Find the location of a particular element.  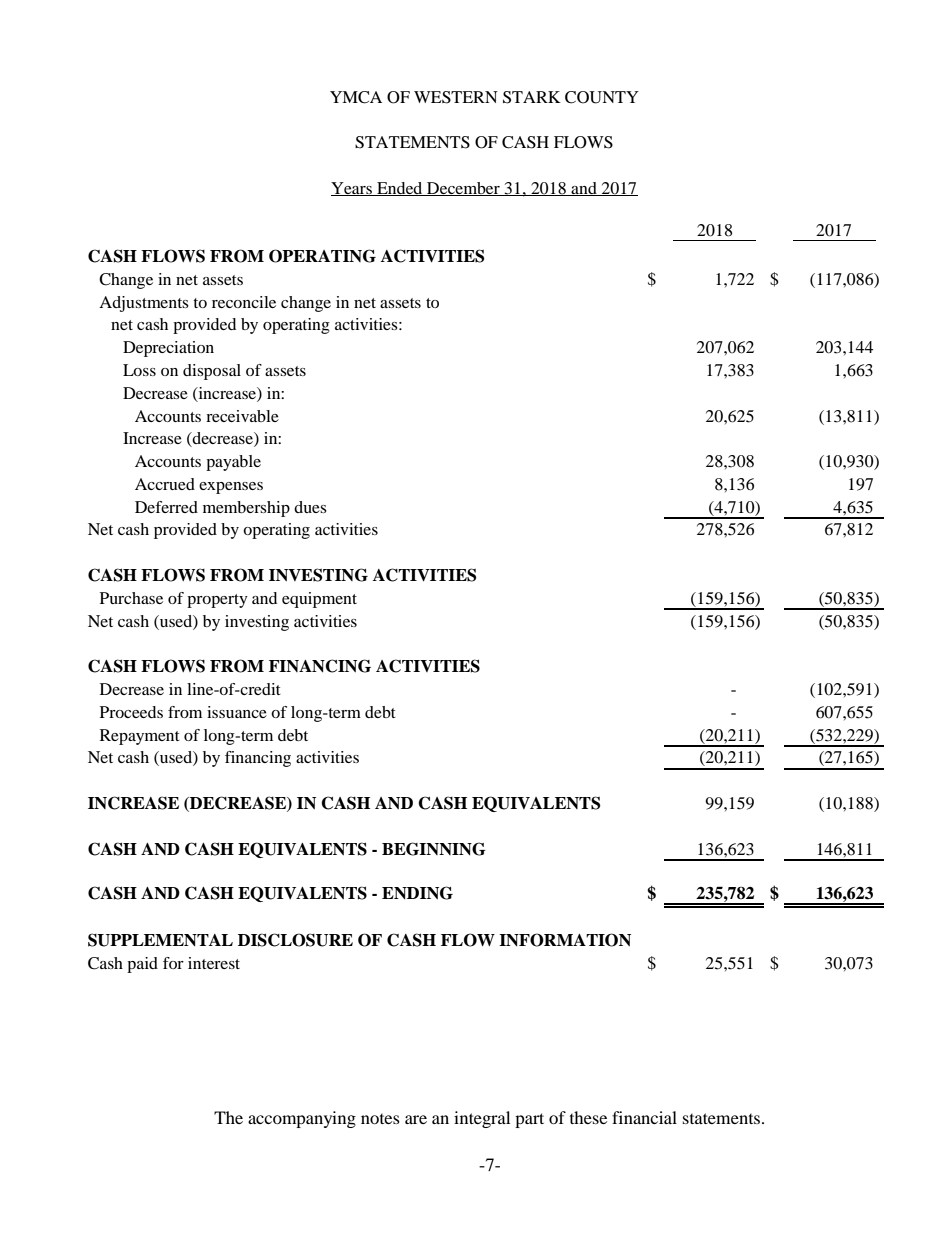

notes is located at coordinates (380, 1119).
